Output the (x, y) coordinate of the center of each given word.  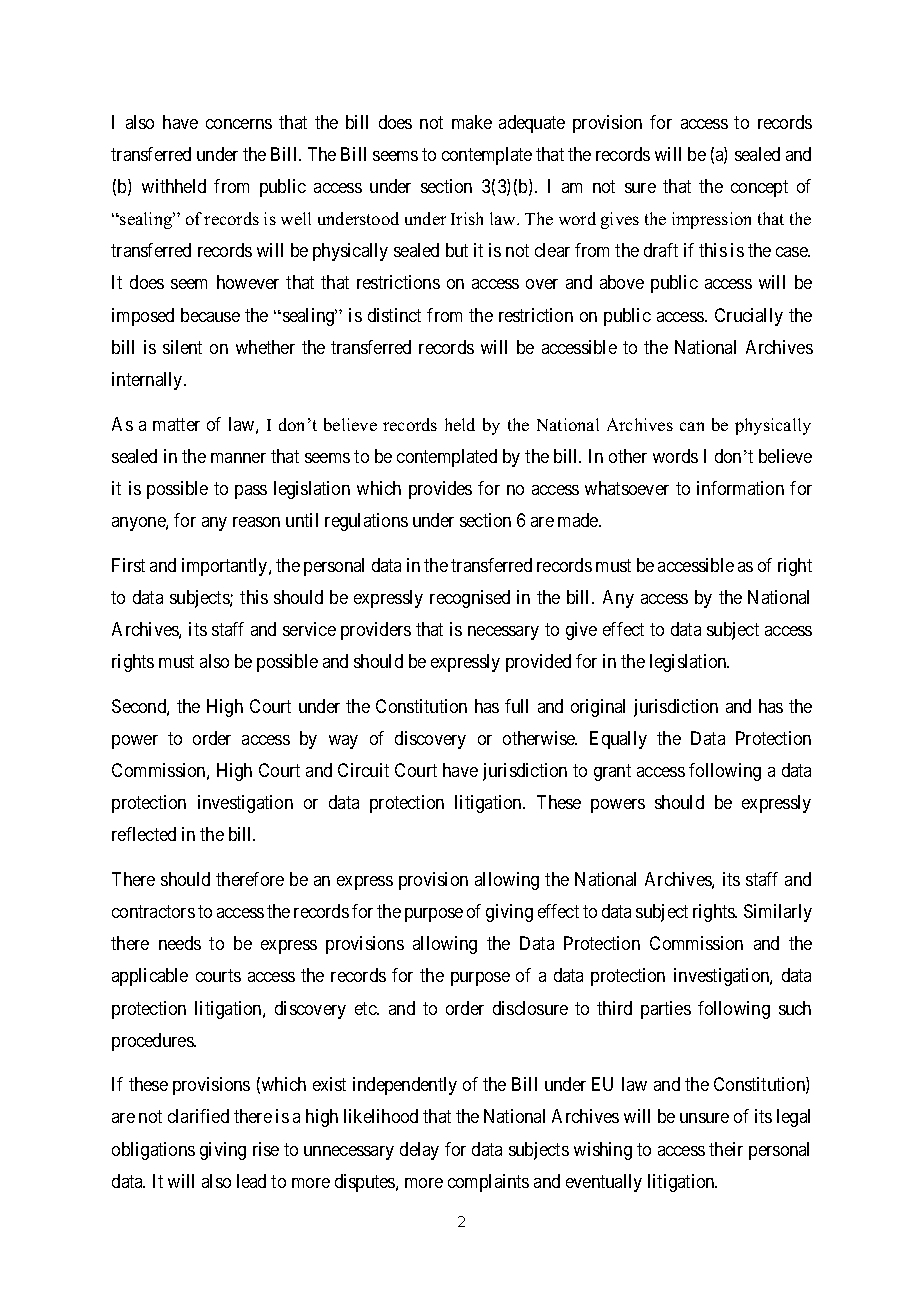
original (598, 708)
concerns (239, 124)
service (309, 629)
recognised (470, 599)
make (472, 122)
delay (419, 1151)
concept (759, 188)
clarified (198, 1116)
